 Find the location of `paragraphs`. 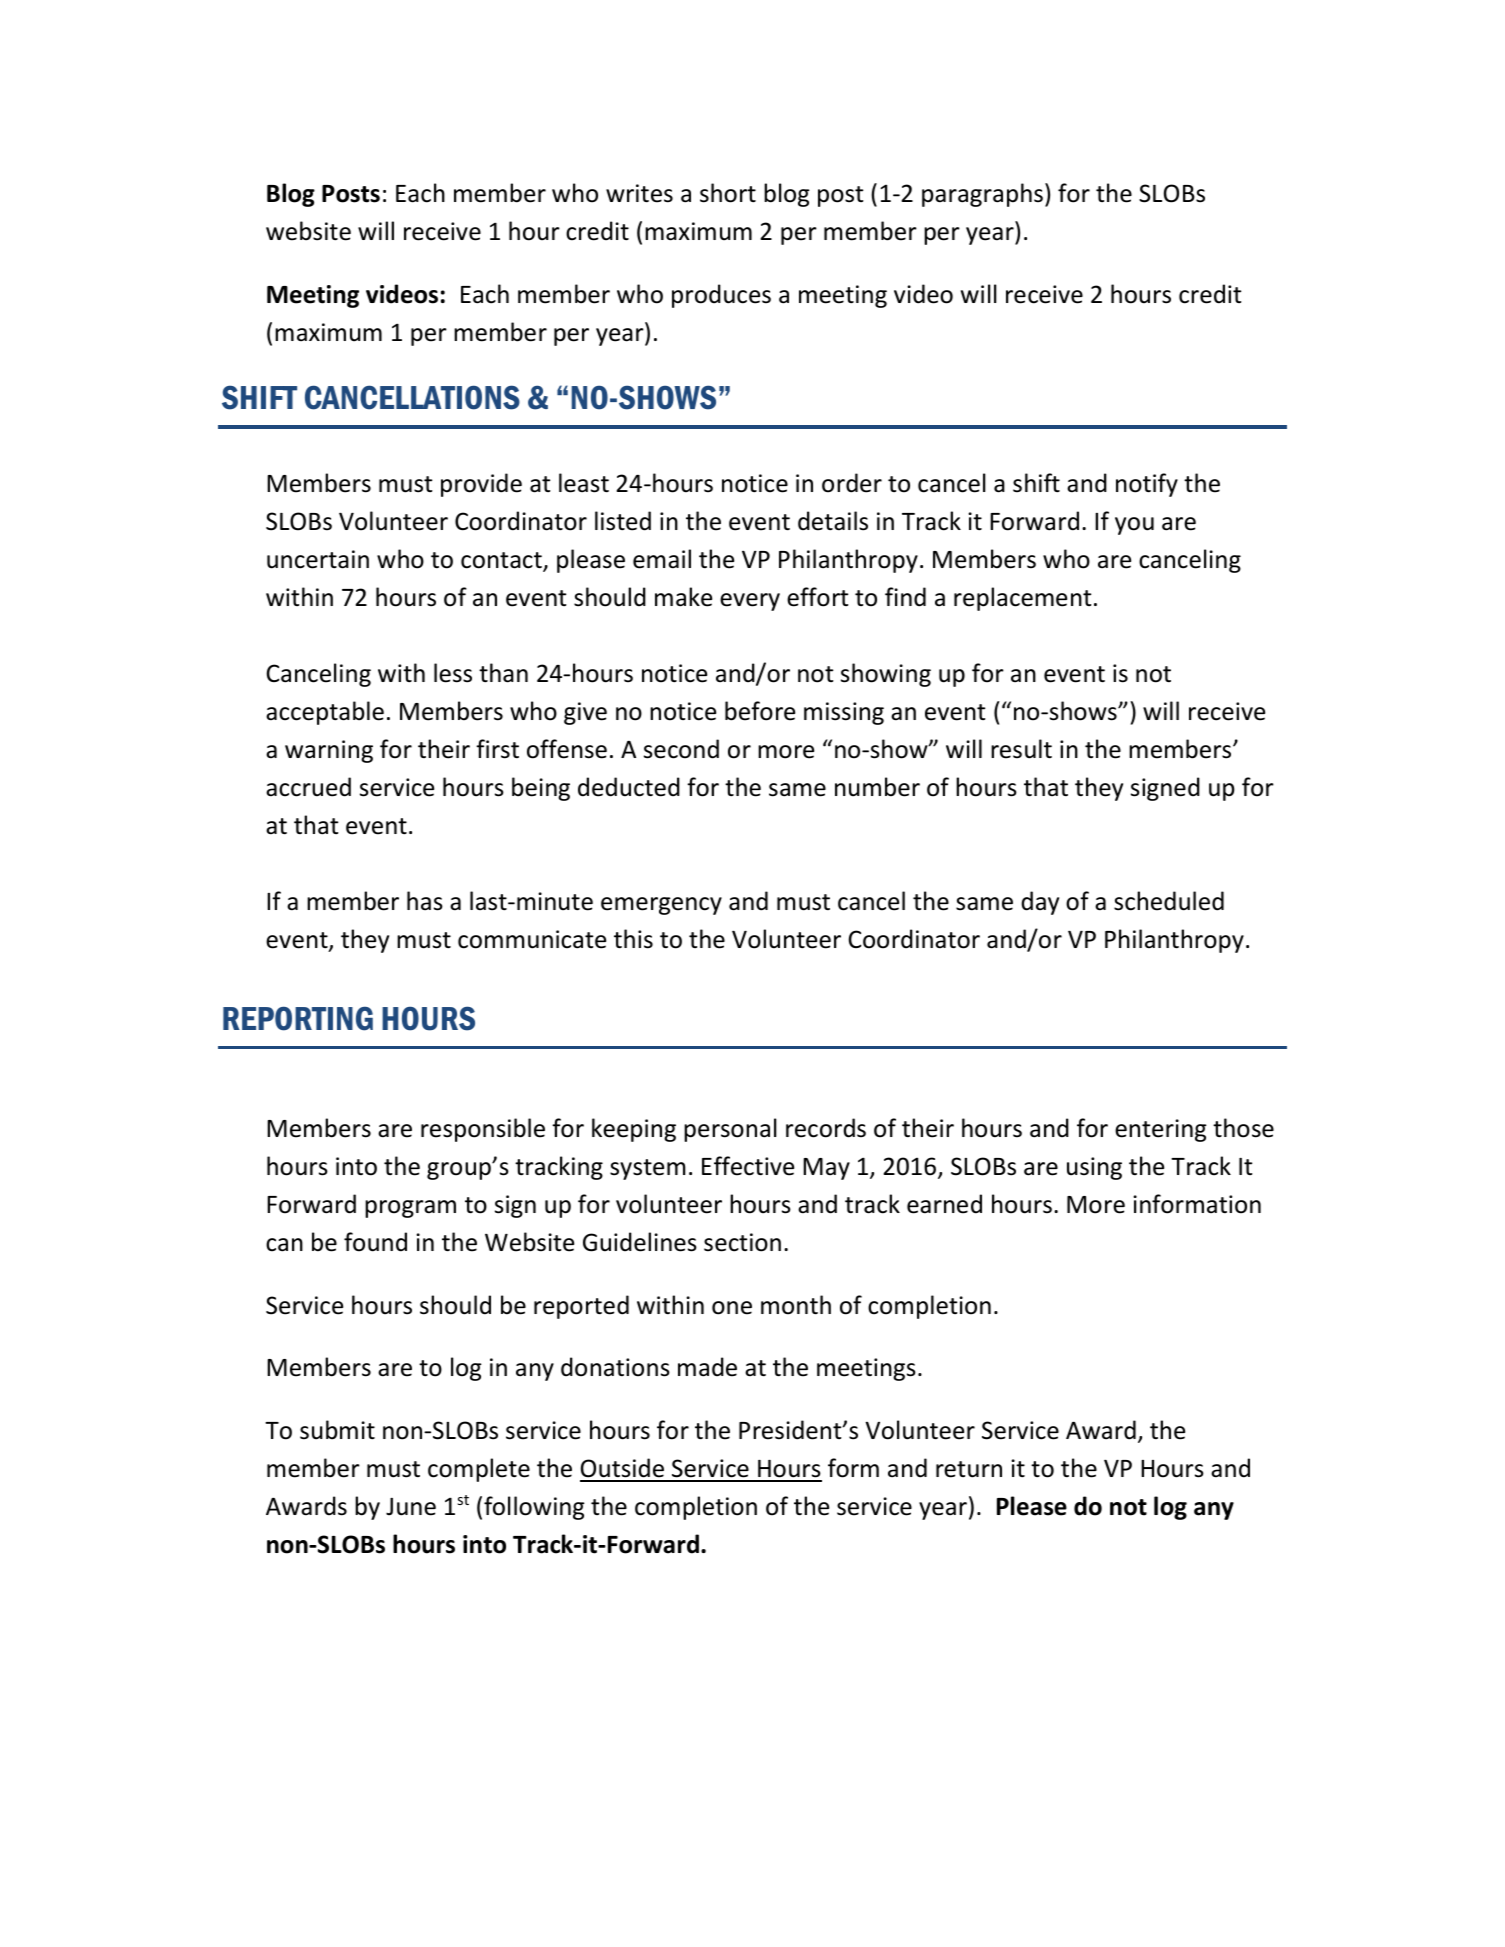

paragraphs is located at coordinates (982, 195).
